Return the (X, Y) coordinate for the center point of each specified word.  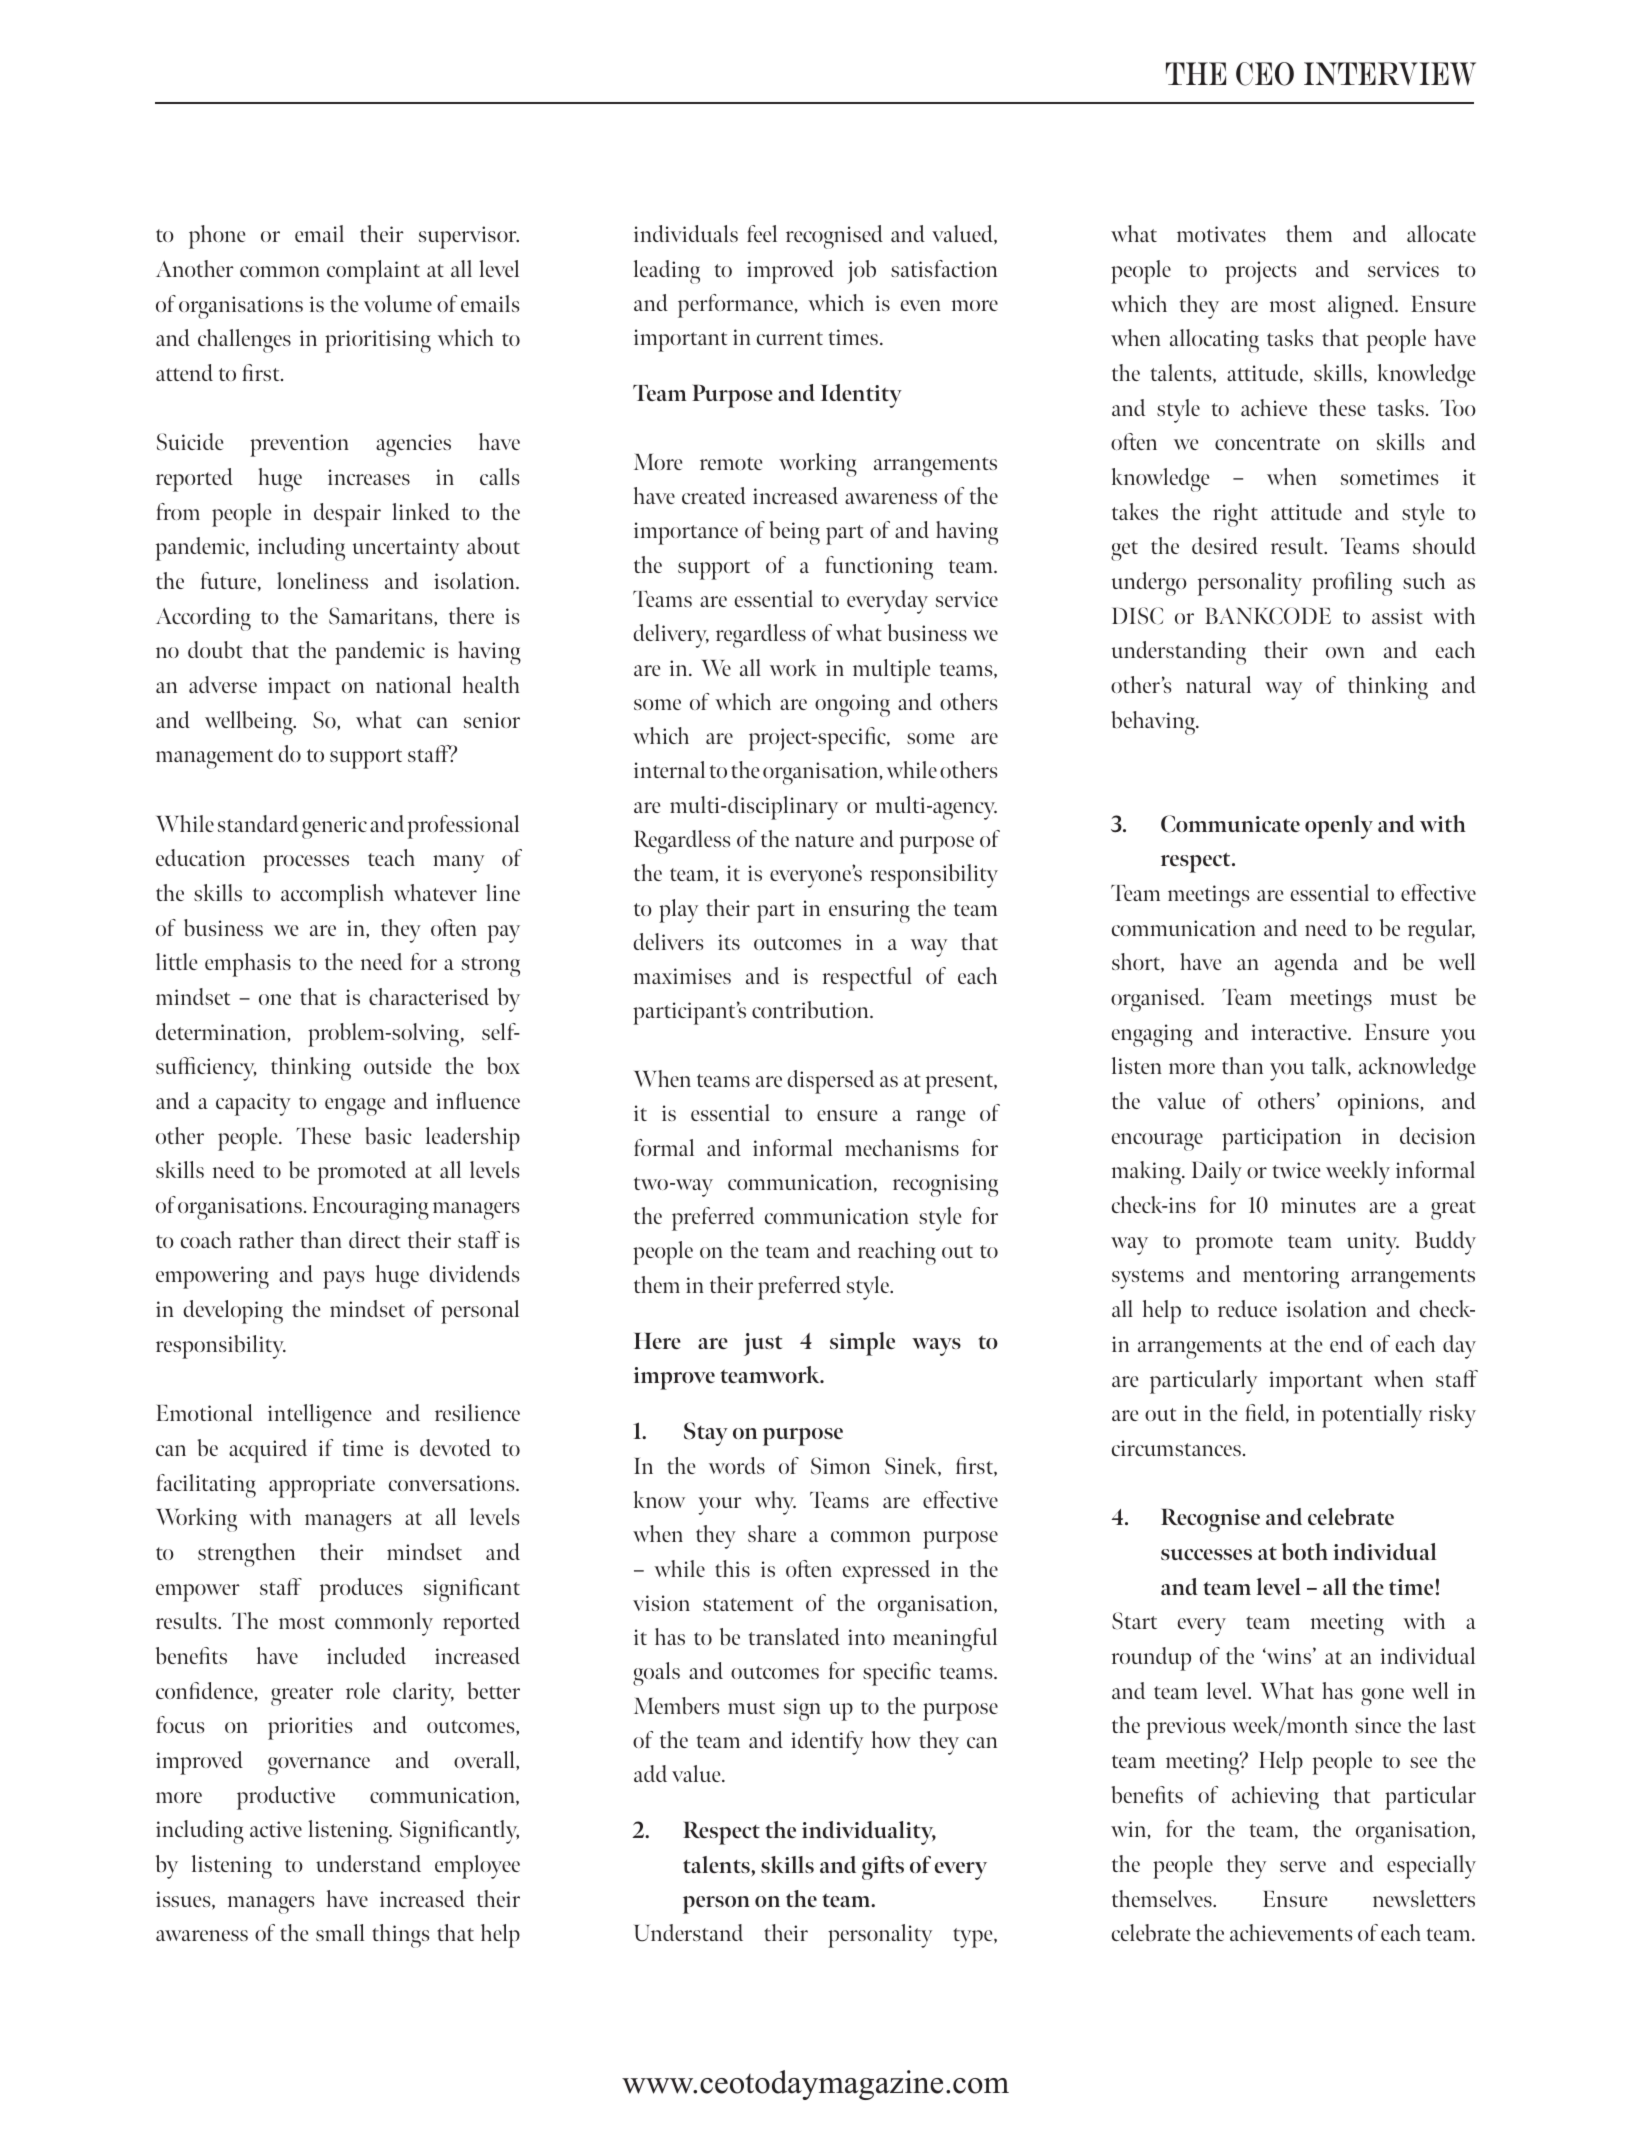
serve (1303, 1866)
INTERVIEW (1390, 74)
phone (217, 237)
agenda (1306, 965)
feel (762, 233)
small (340, 1932)
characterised (429, 996)
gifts (883, 1868)
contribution (811, 1009)
